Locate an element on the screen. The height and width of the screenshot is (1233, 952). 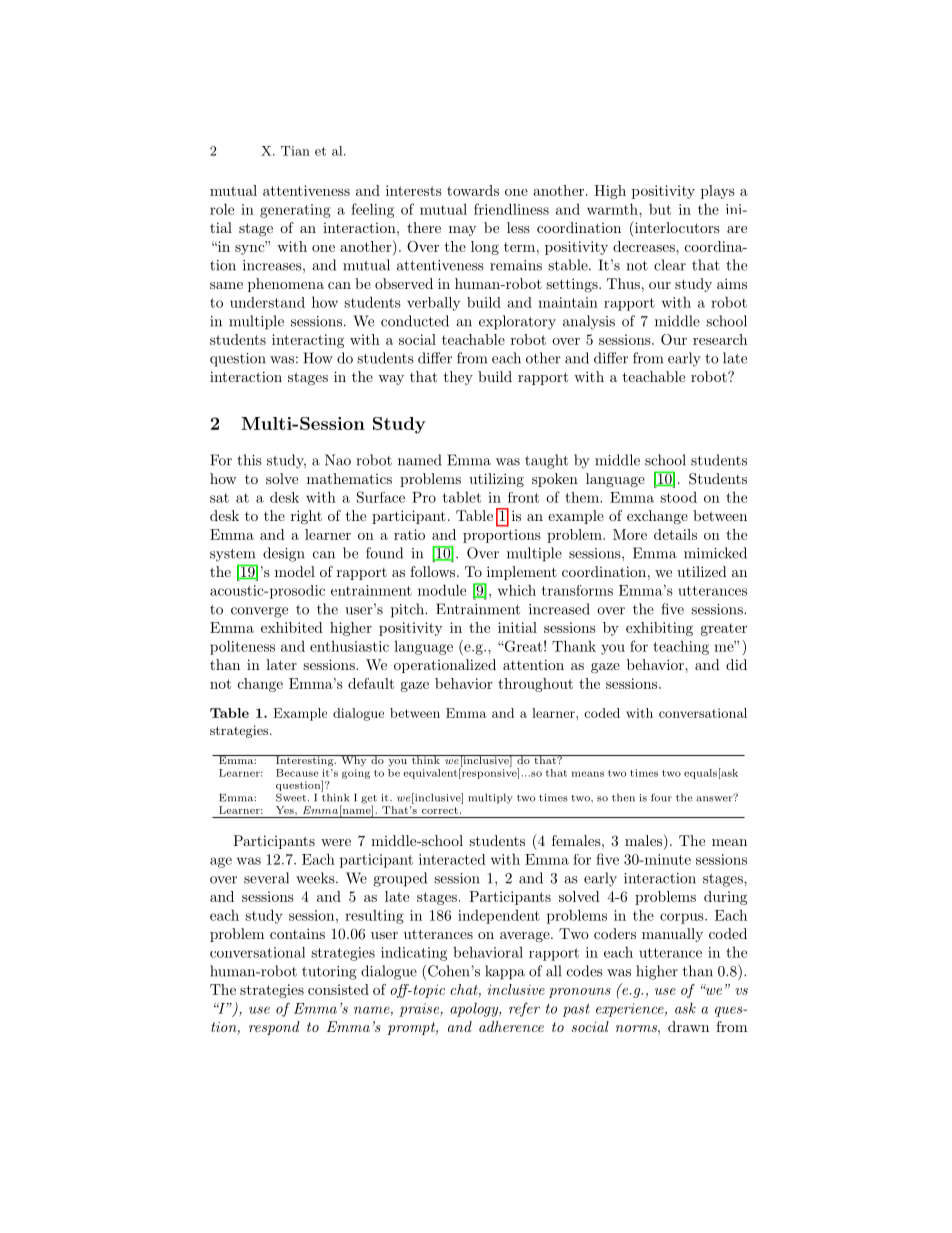
towards is located at coordinates (473, 190).
